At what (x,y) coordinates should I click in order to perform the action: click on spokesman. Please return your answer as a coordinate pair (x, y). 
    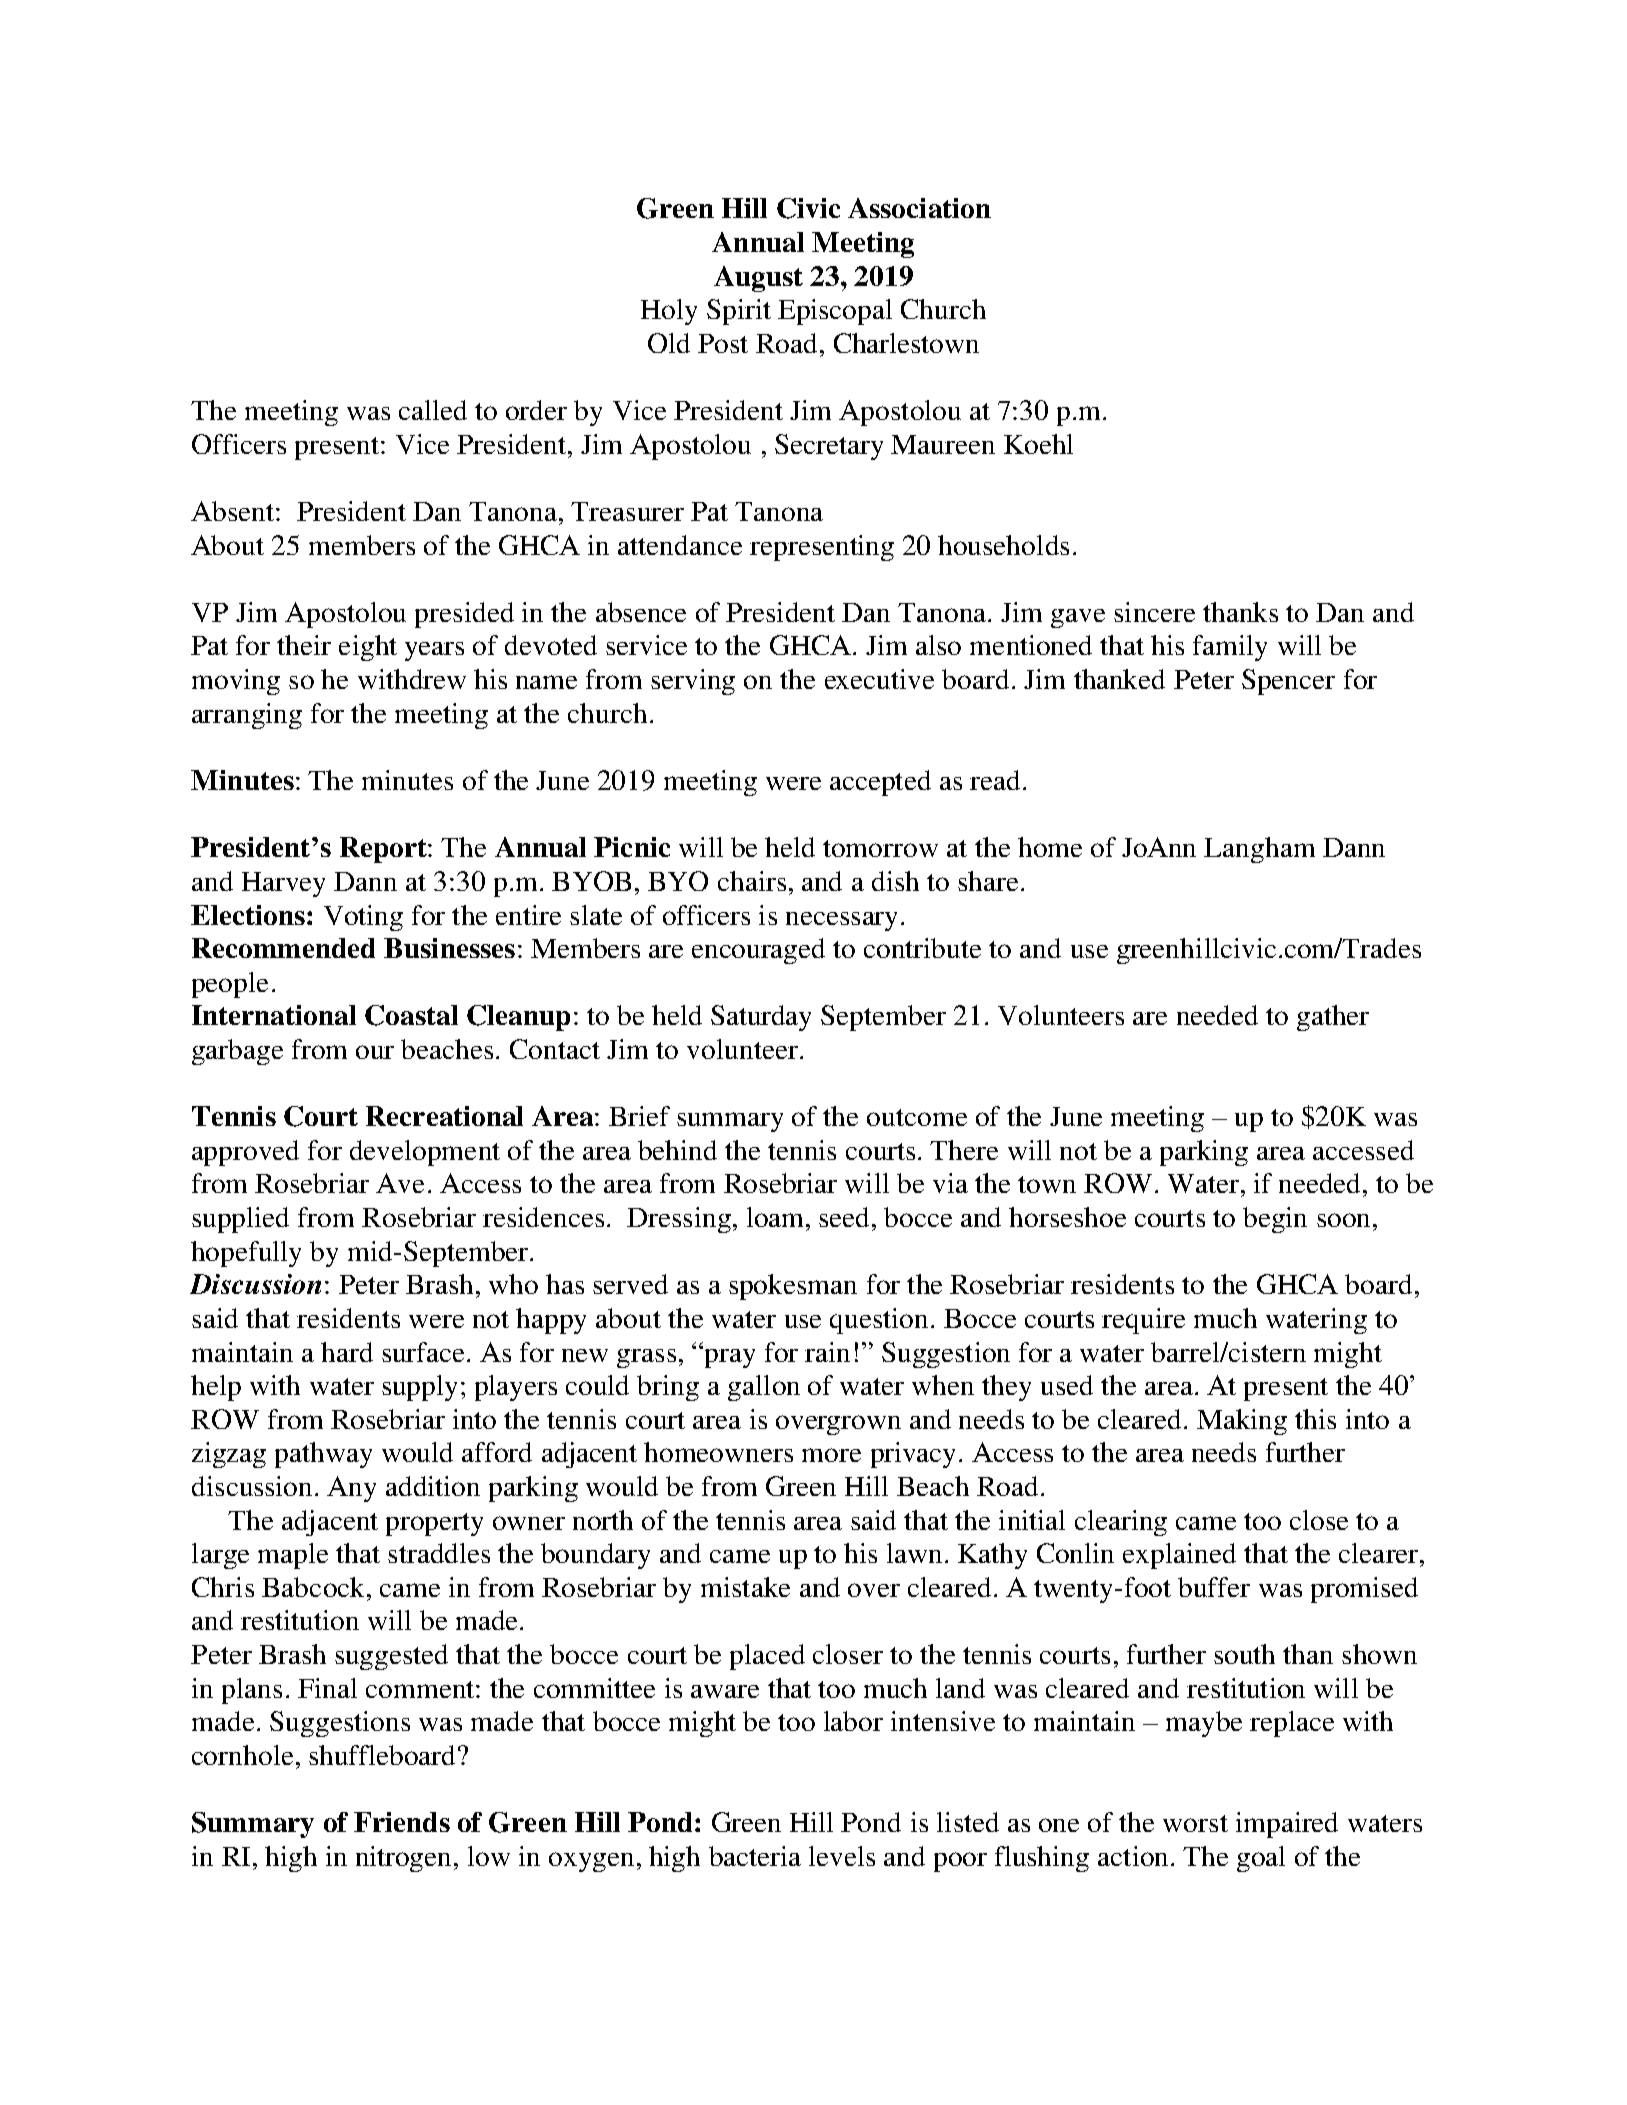
    Looking at the image, I should click on (793, 1287).
